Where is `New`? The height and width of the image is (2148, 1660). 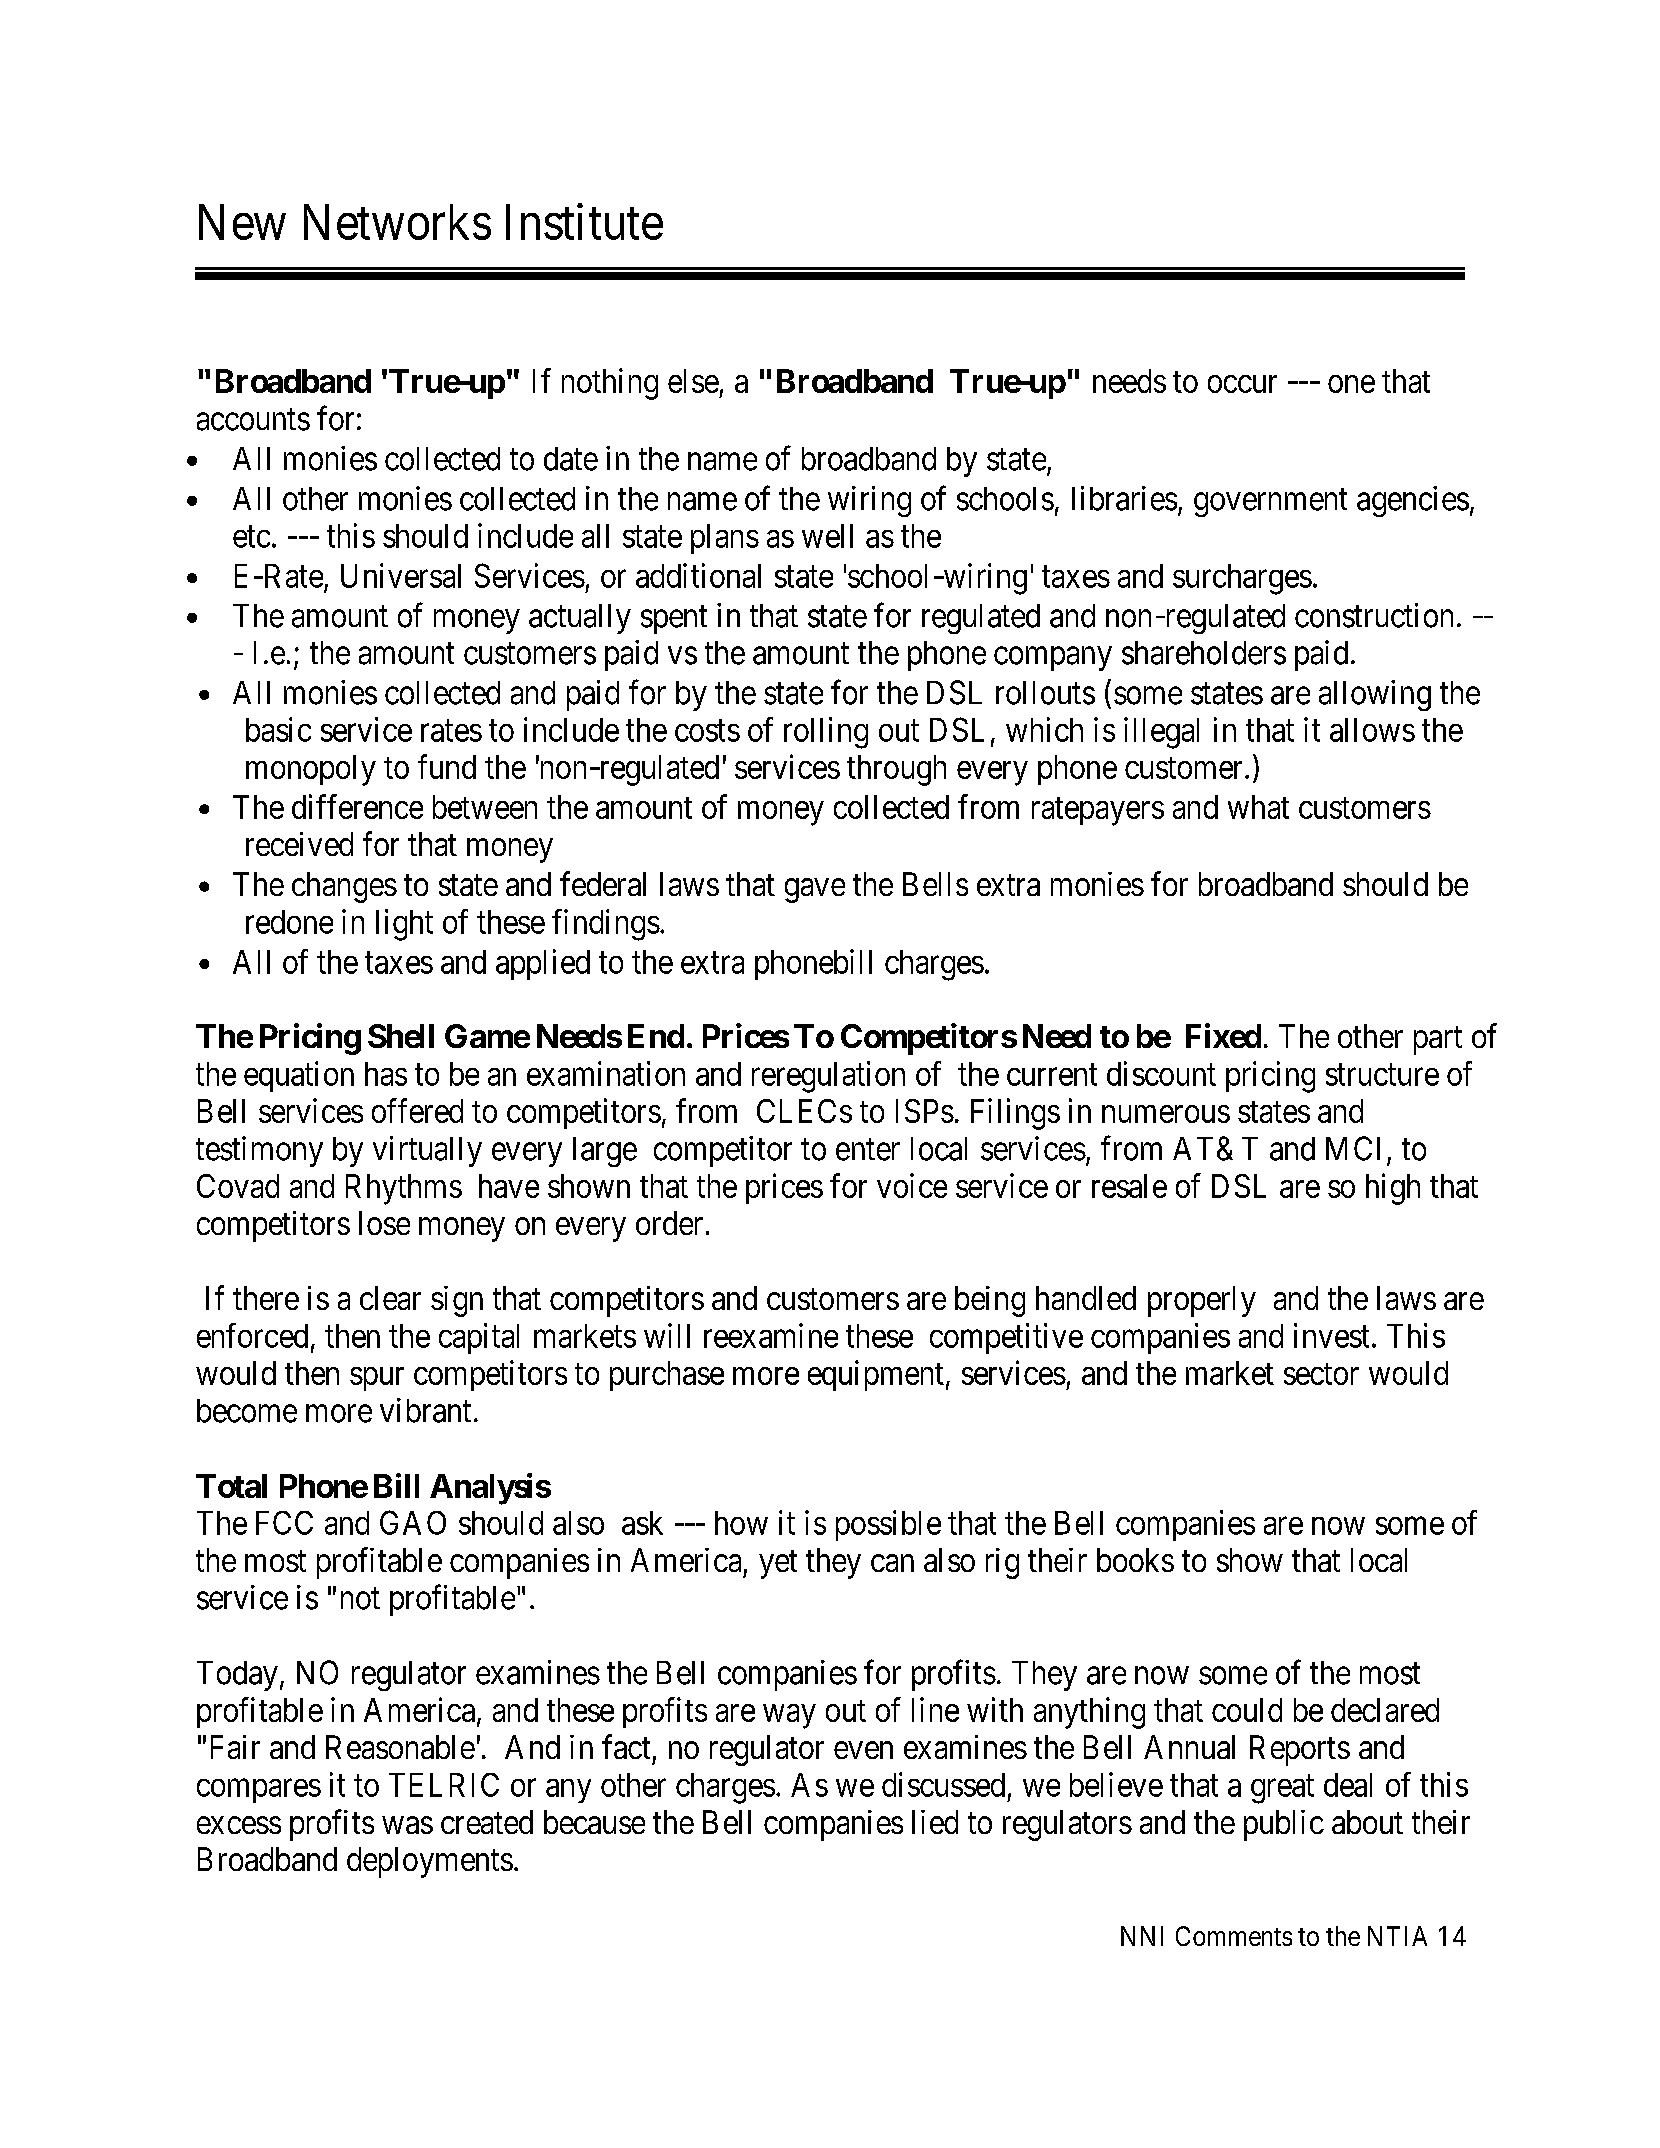 New is located at coordinates (242, 222).
